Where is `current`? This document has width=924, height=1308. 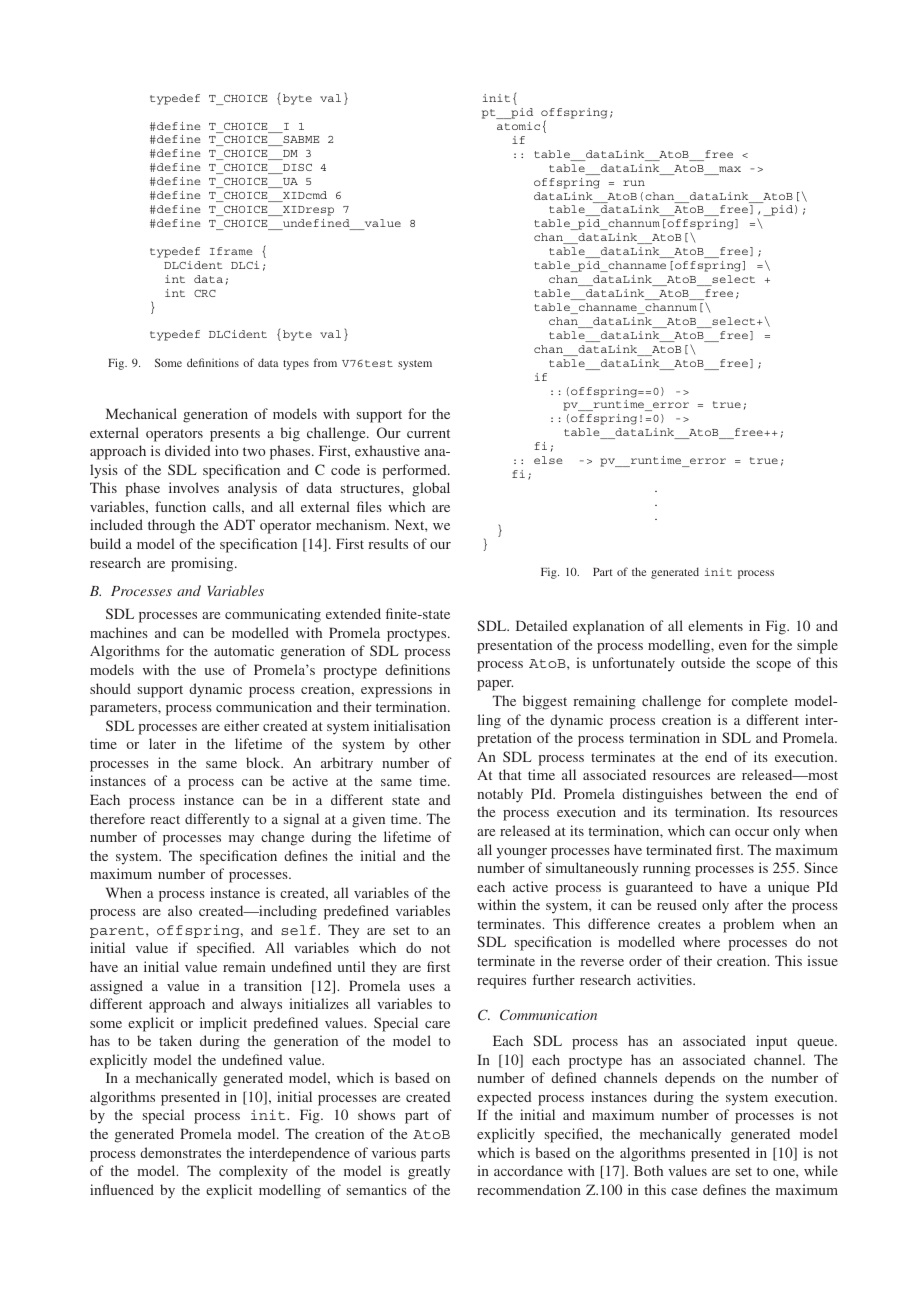 current is located at coordinates (428, 433).
